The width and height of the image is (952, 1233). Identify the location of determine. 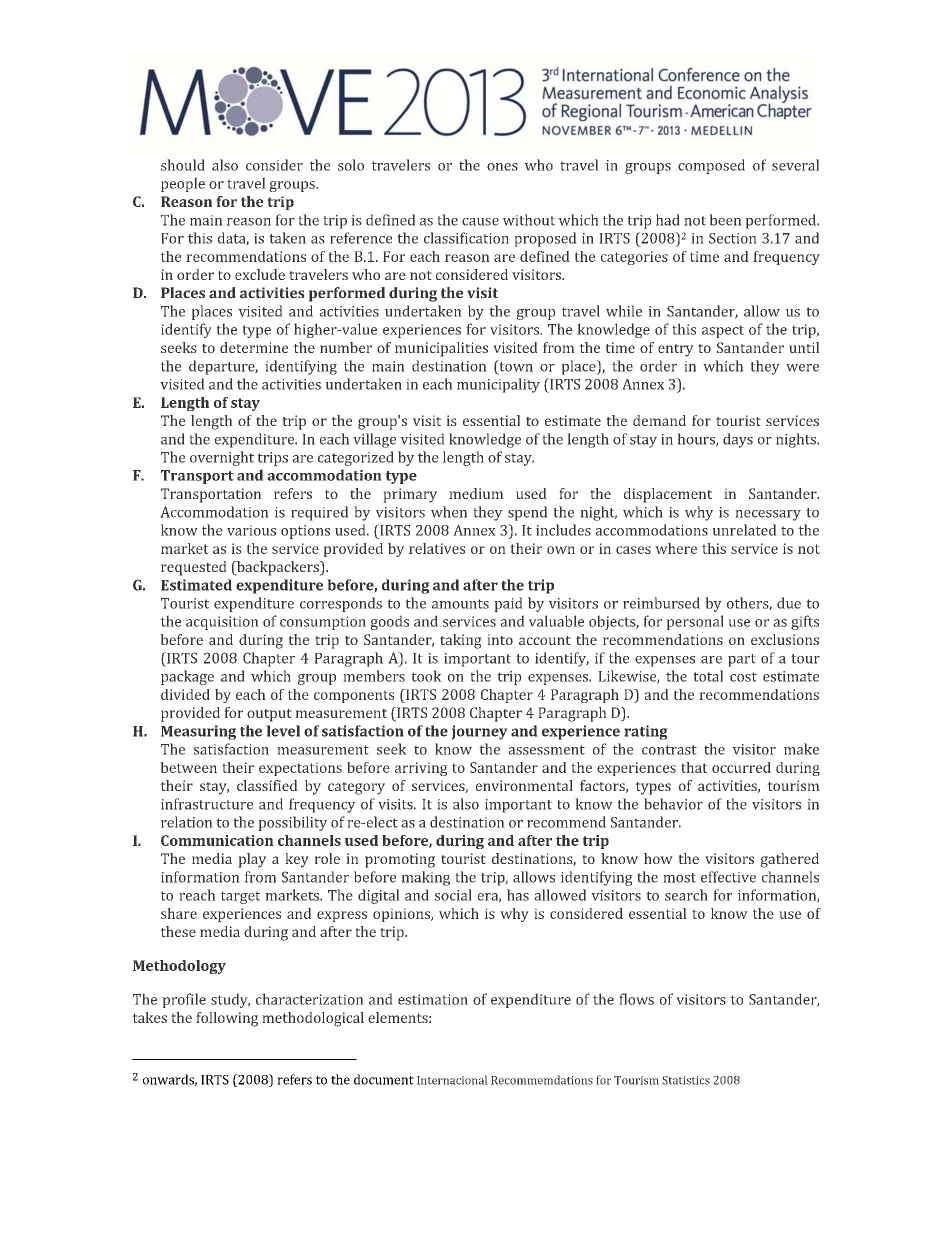
(254, 347).
